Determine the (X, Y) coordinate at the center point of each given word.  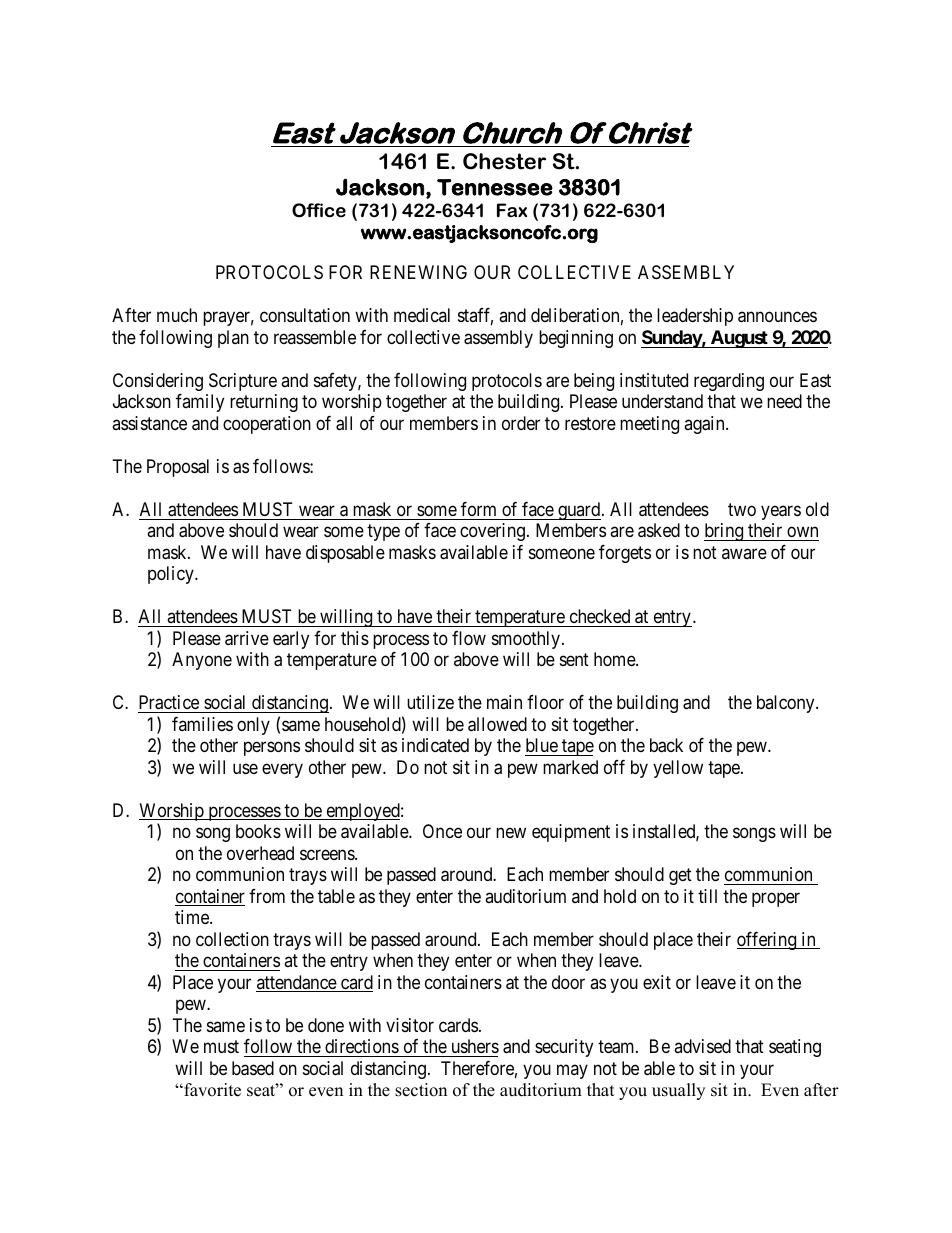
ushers (475, 1046)
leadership (695, 317)
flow (469, 638)
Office (319, 210)
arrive (247, 638)
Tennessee (495, 187)
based (253, 1068)
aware (744, 553)
